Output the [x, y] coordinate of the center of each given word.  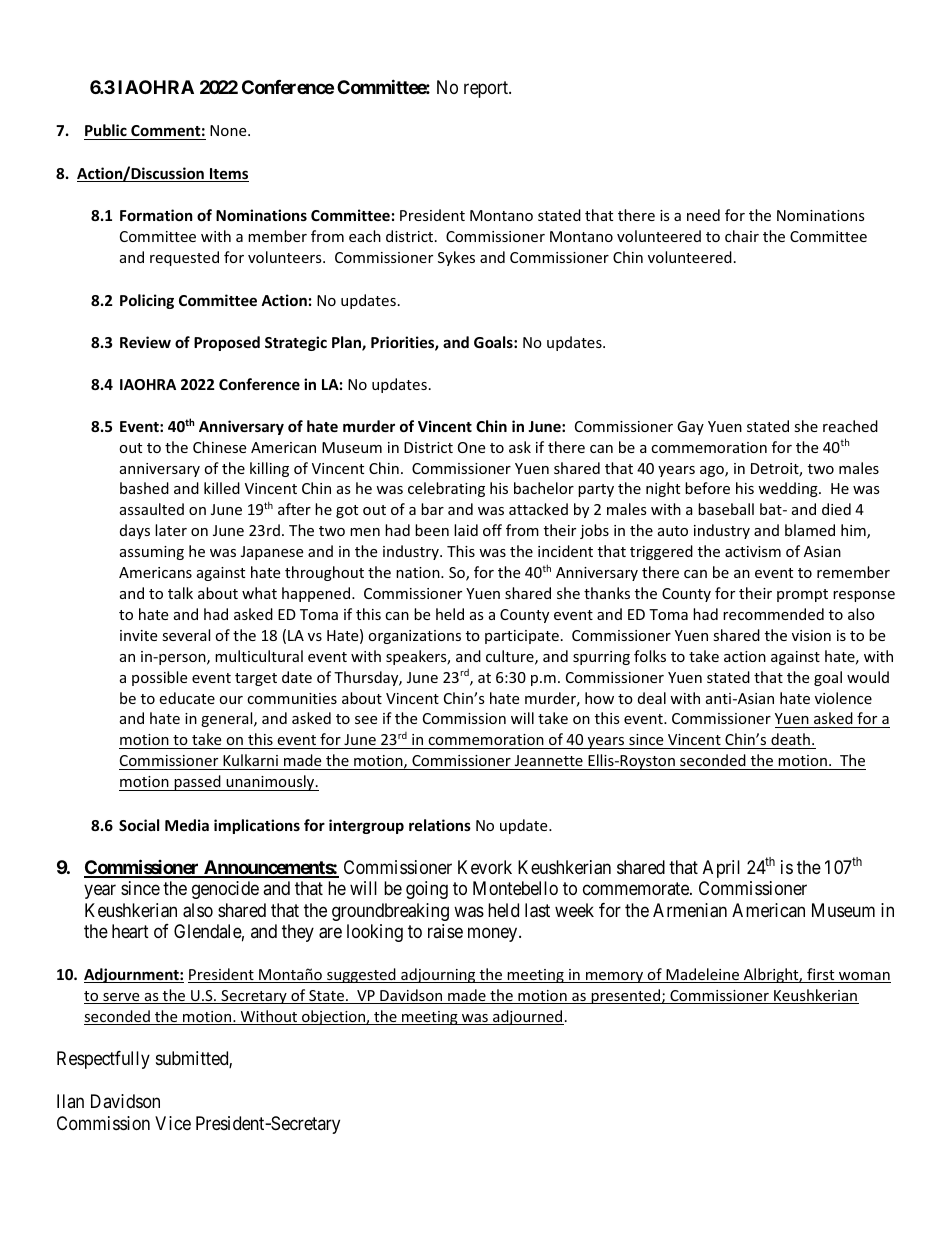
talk [180, 593]
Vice [173, 1123]
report [487, 90]
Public [106, 130]
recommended [773, 614]
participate [522, 637]
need [703, 215]
